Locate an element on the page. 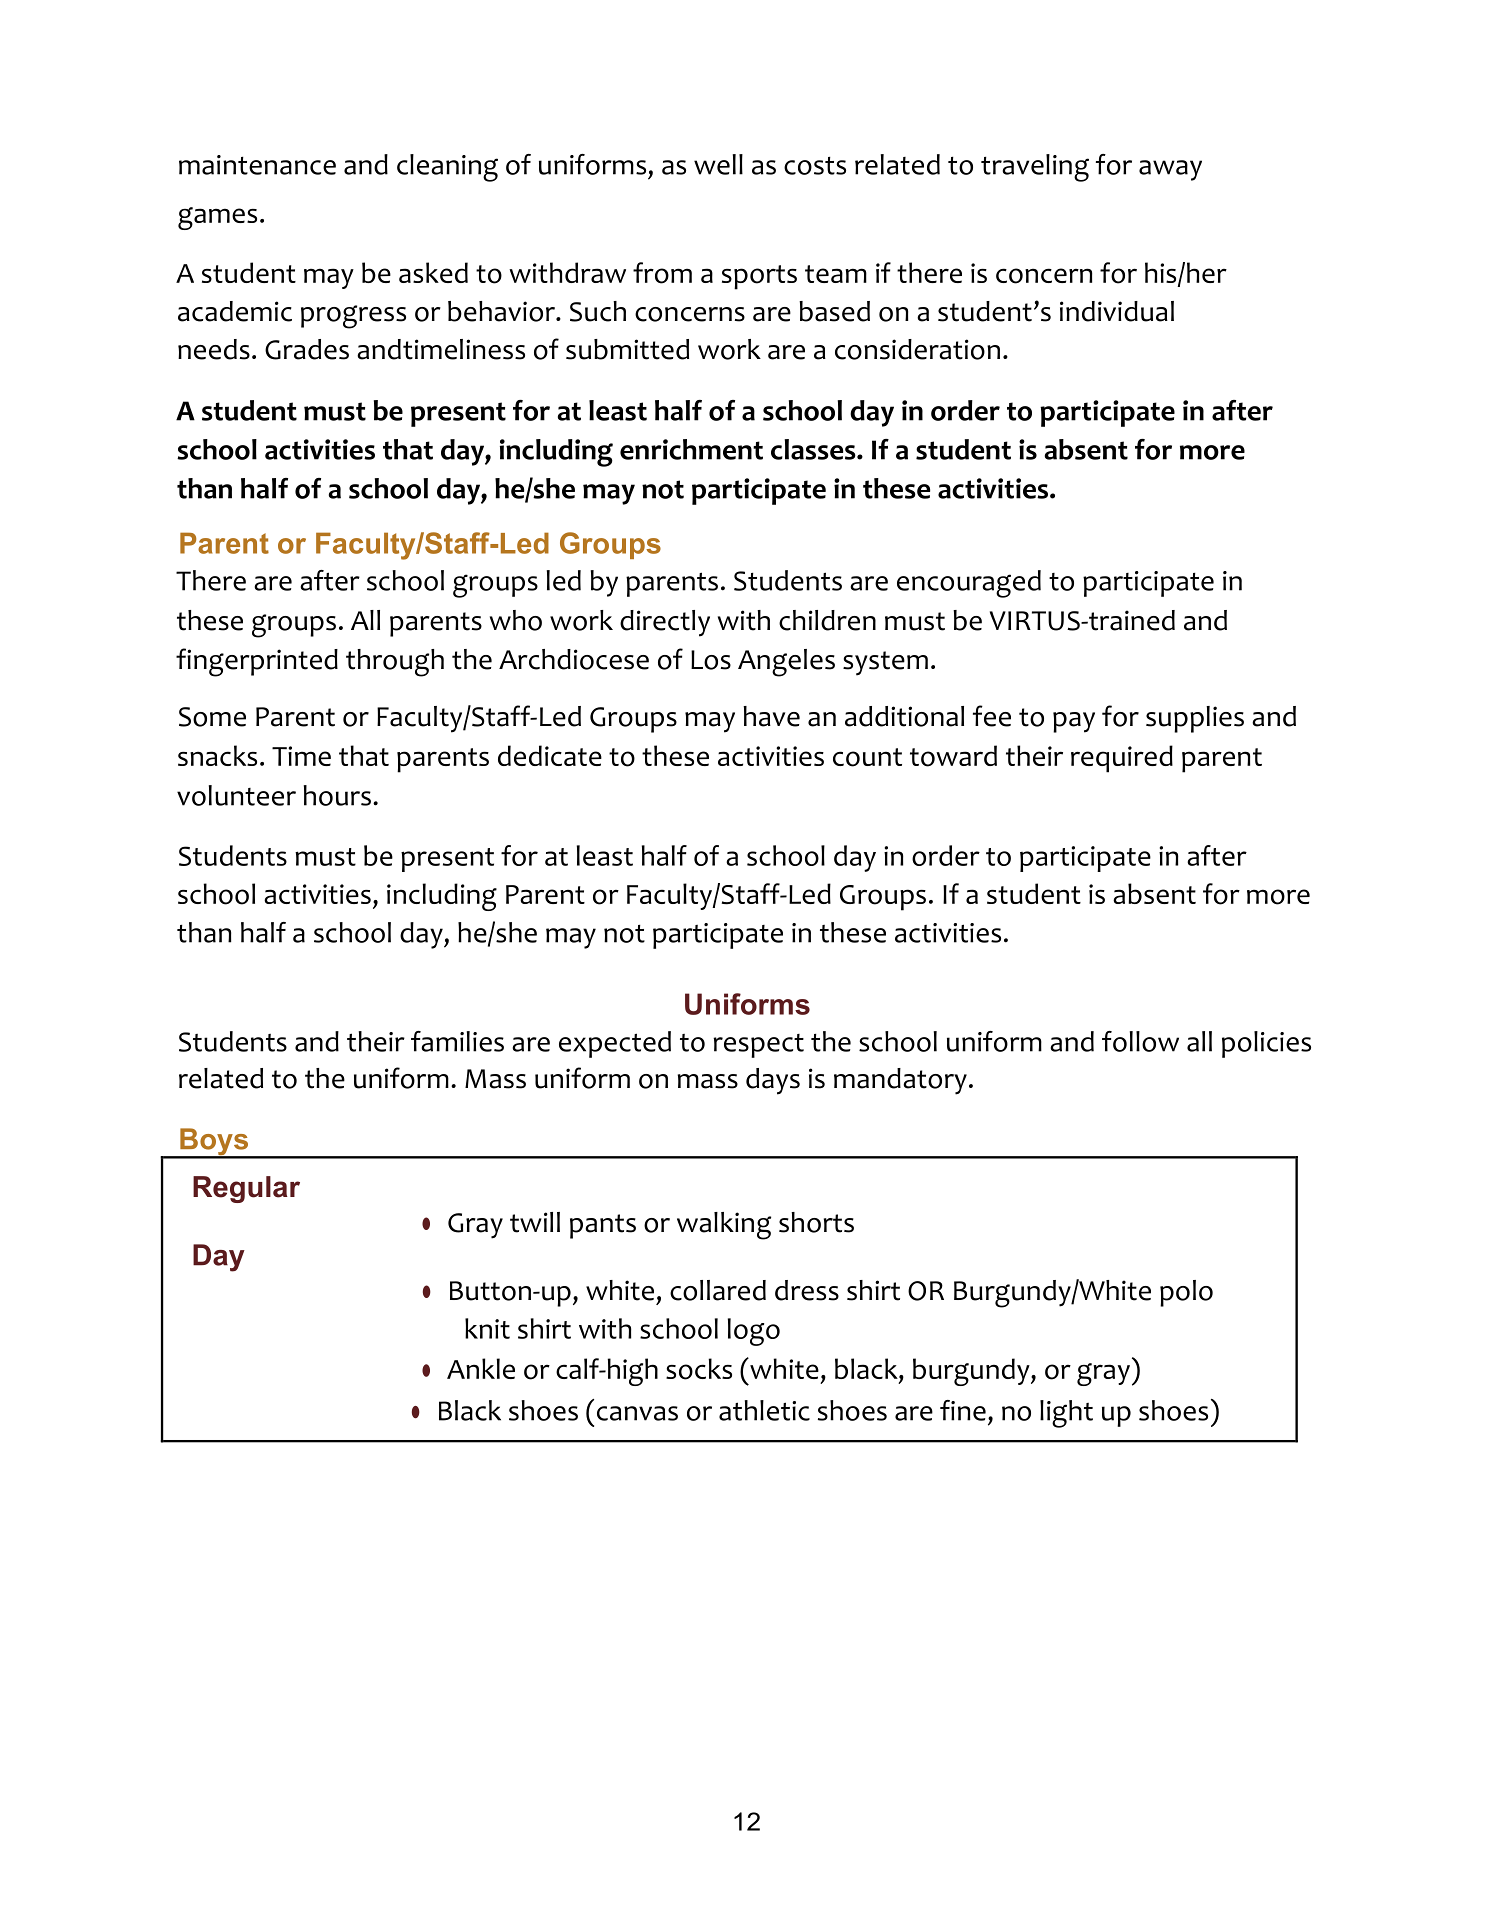 This image has height=1923, width=1486. maintenance is located at coordinates (257, 165).
